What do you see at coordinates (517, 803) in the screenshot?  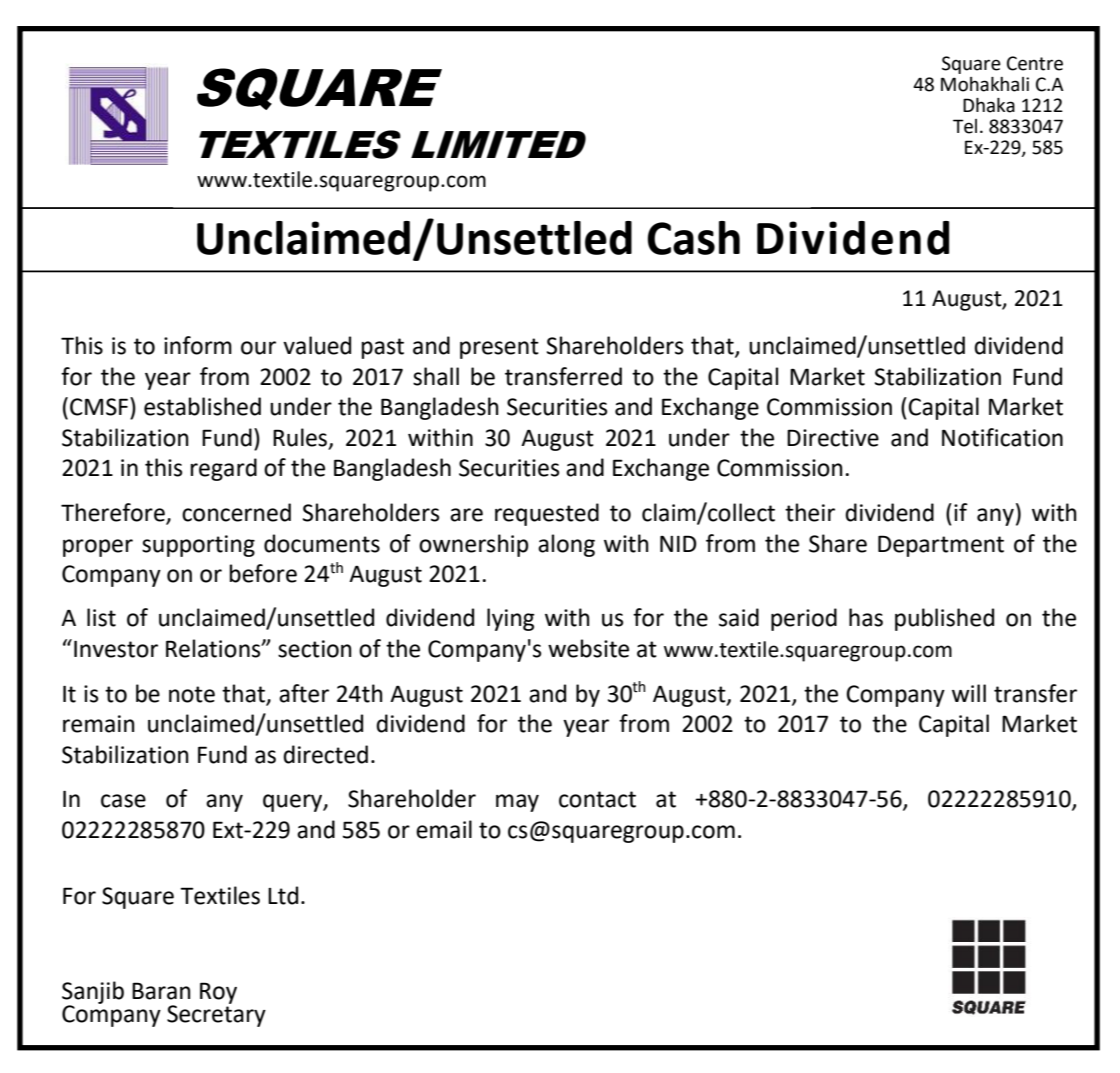 I see `may` at bounding box center [517, 803].
